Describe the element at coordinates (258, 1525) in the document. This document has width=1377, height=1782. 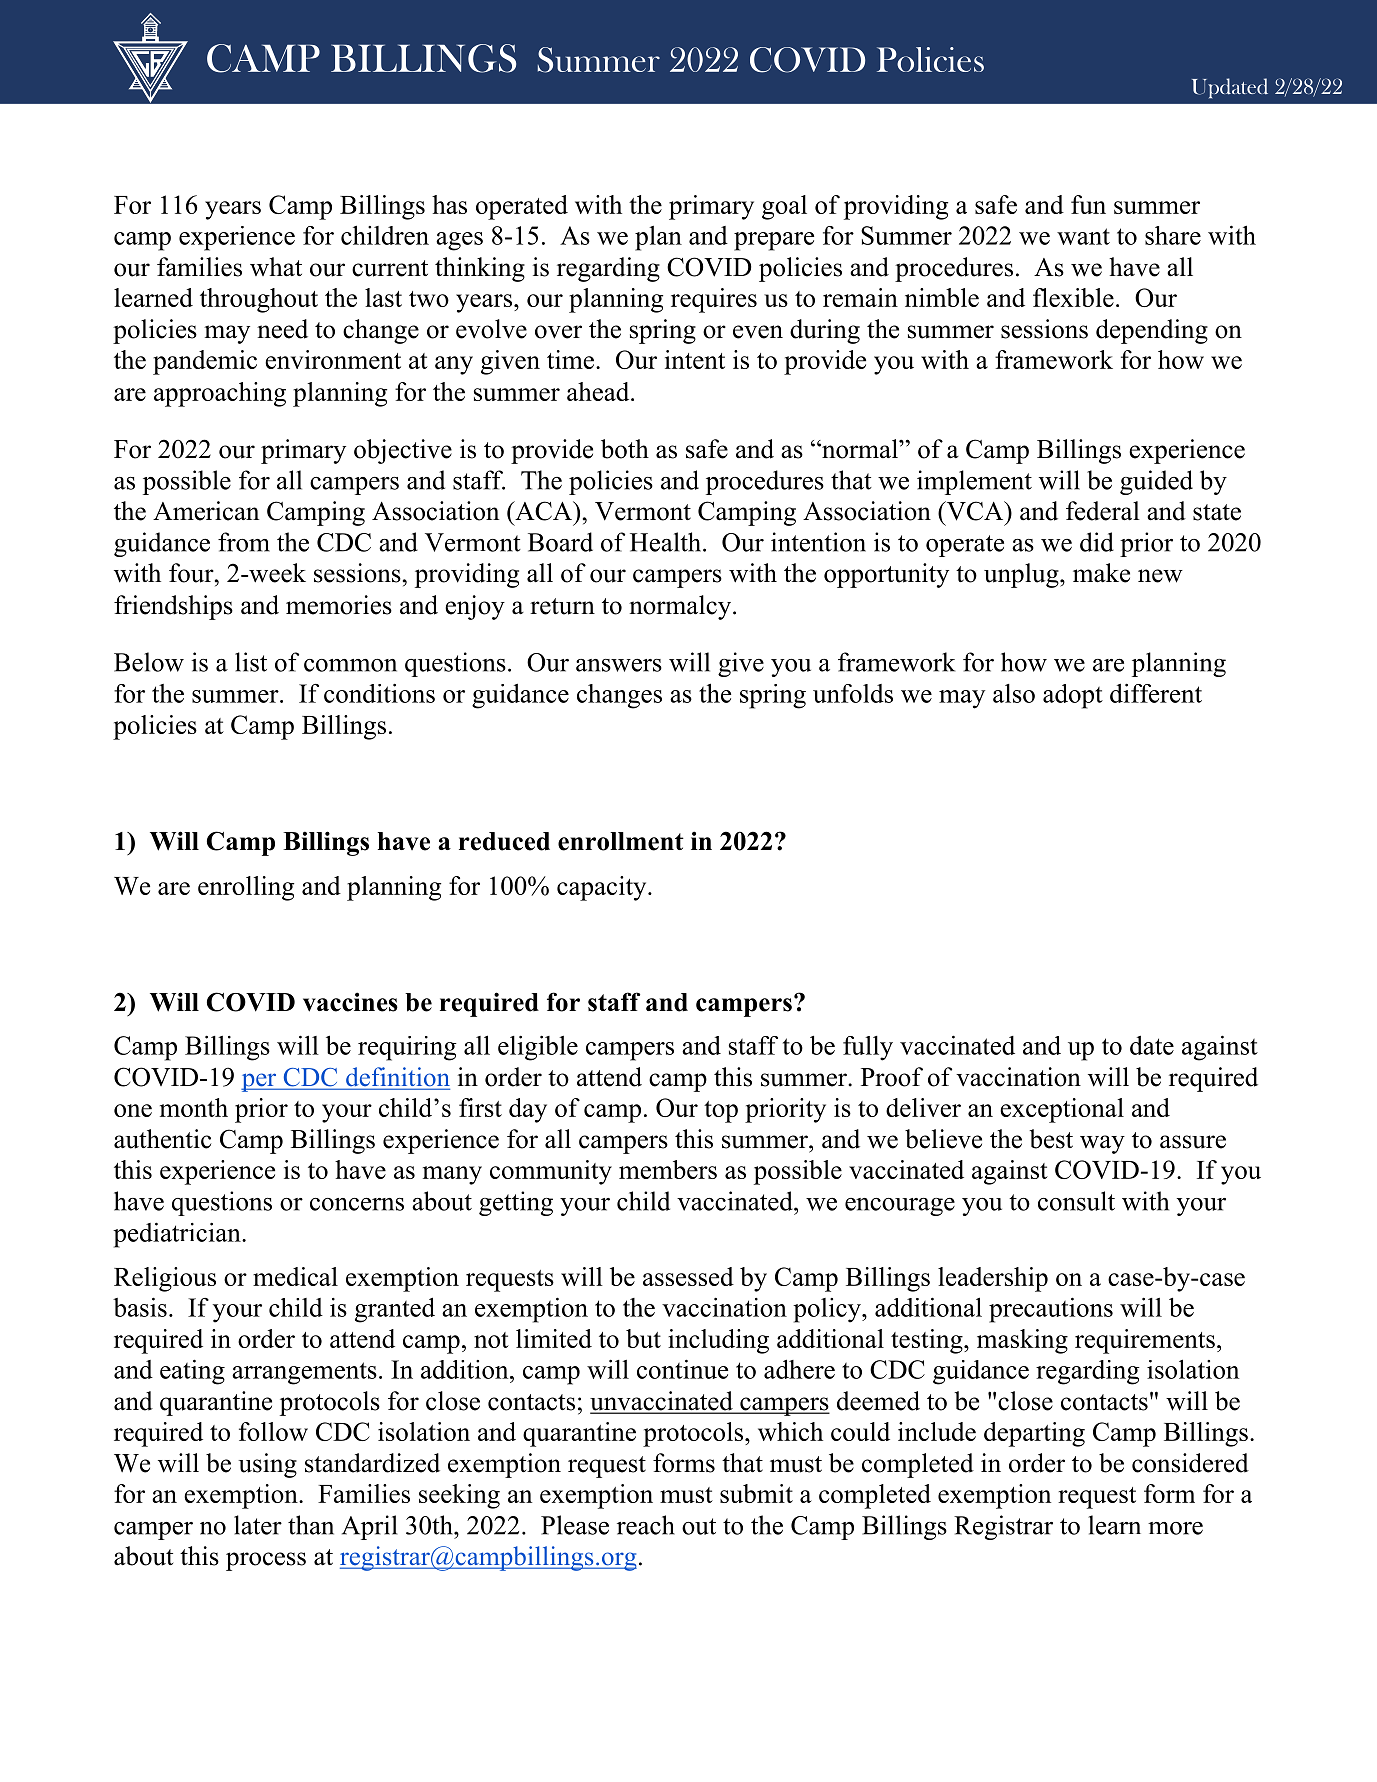
I see `later` at that location.
